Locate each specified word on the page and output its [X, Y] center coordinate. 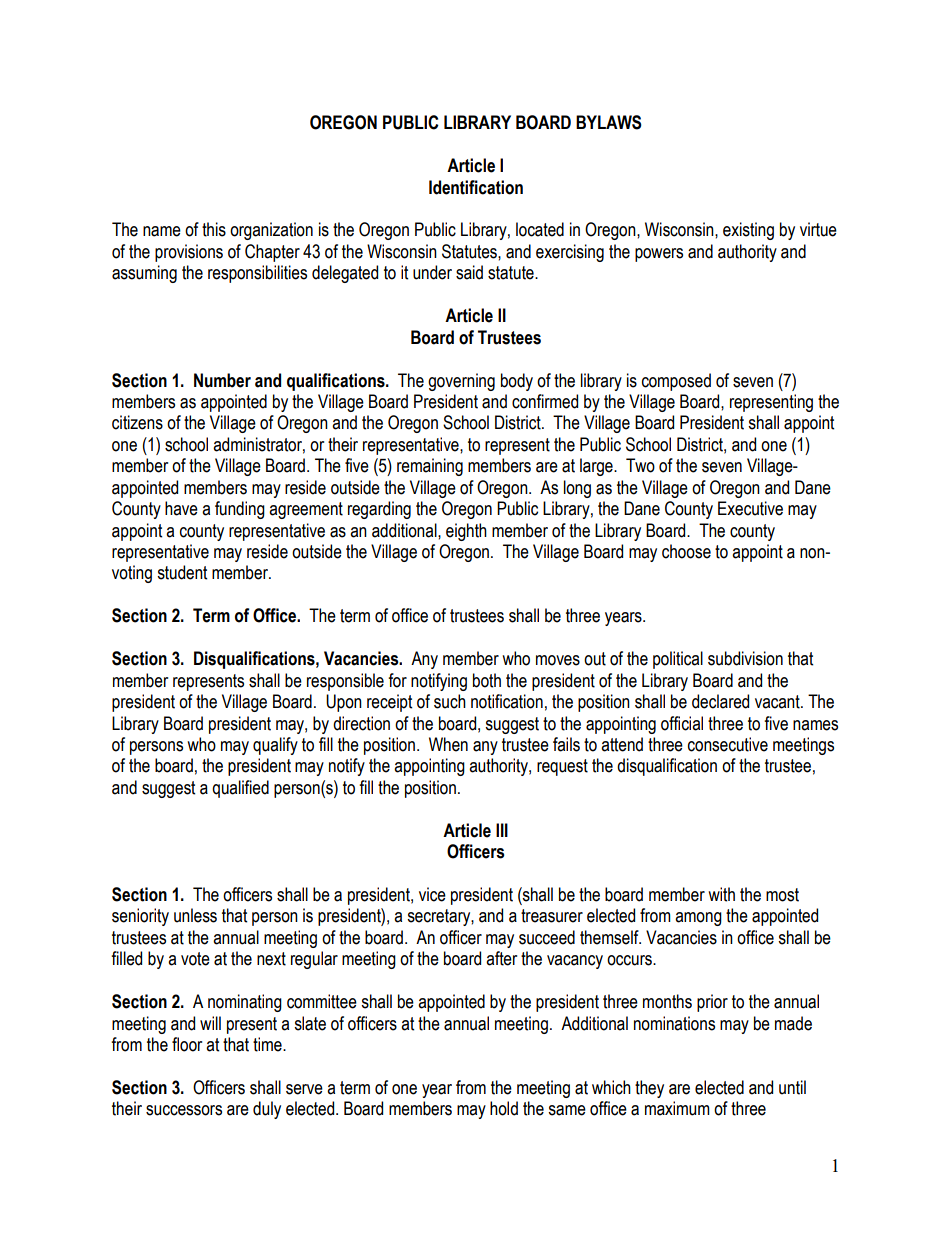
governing [461, 382]
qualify [275, 746]
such [450, 701]
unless [195, 915]
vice [432, 894]
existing [748, 231]
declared [720, 701]
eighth [466, 532]
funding [240, 510]
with [721, 894]
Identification [476, 187]
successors [184, 1110]
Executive [750, 508]
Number [222, 380]
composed [676, 382]
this [214, 229]
